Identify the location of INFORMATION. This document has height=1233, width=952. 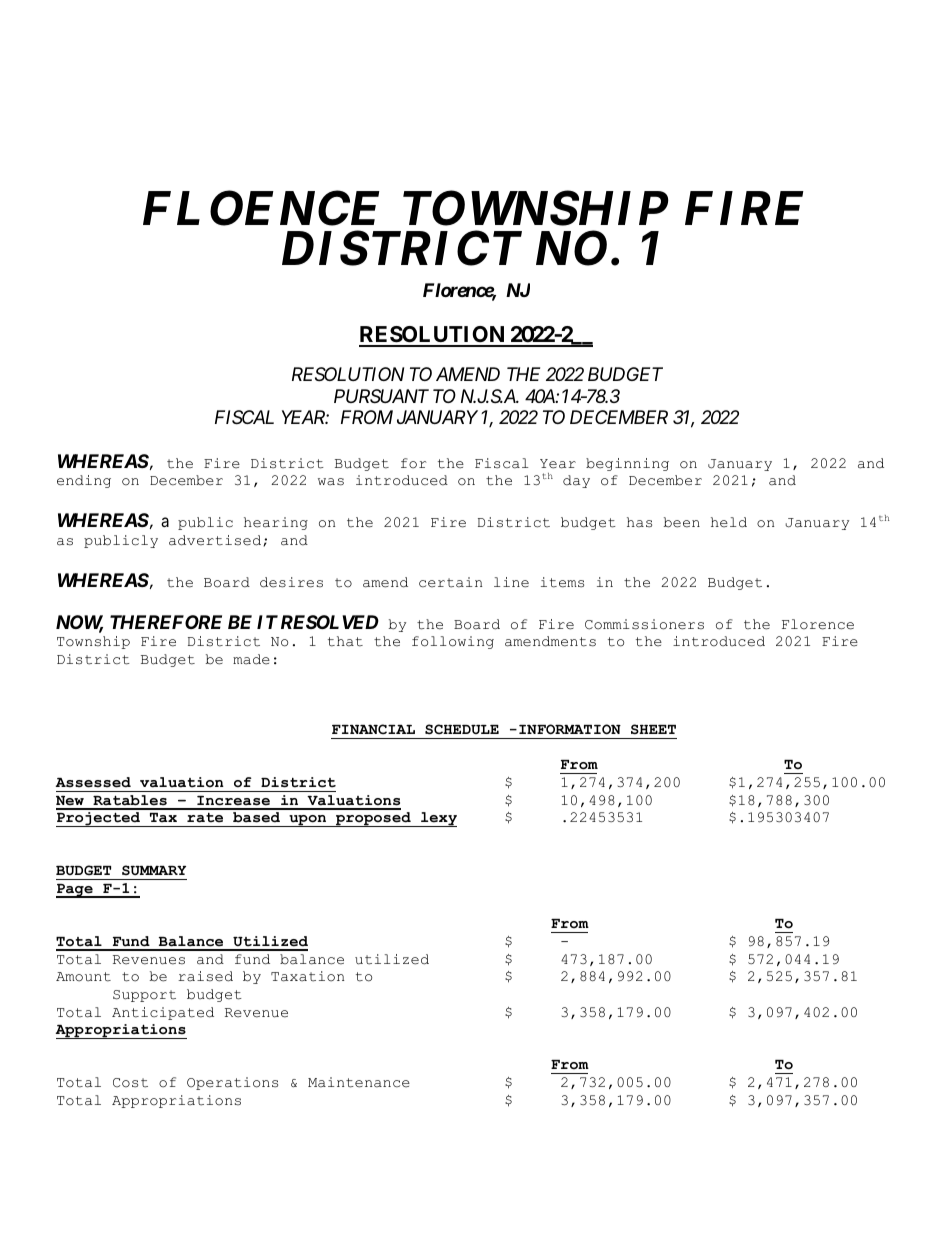
(570, 729).
